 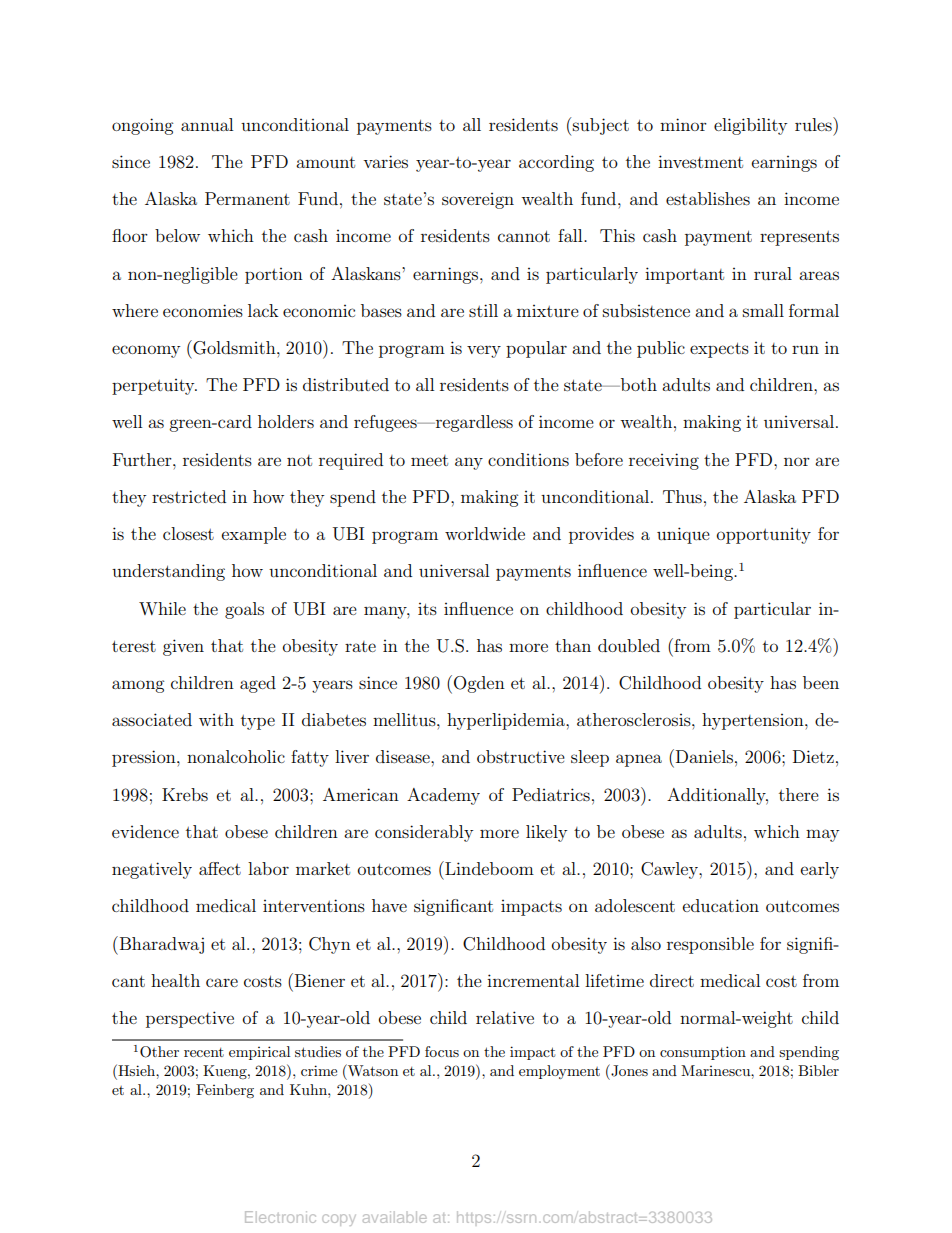 I want to click on sovereign, so click(x=478, y=201).
